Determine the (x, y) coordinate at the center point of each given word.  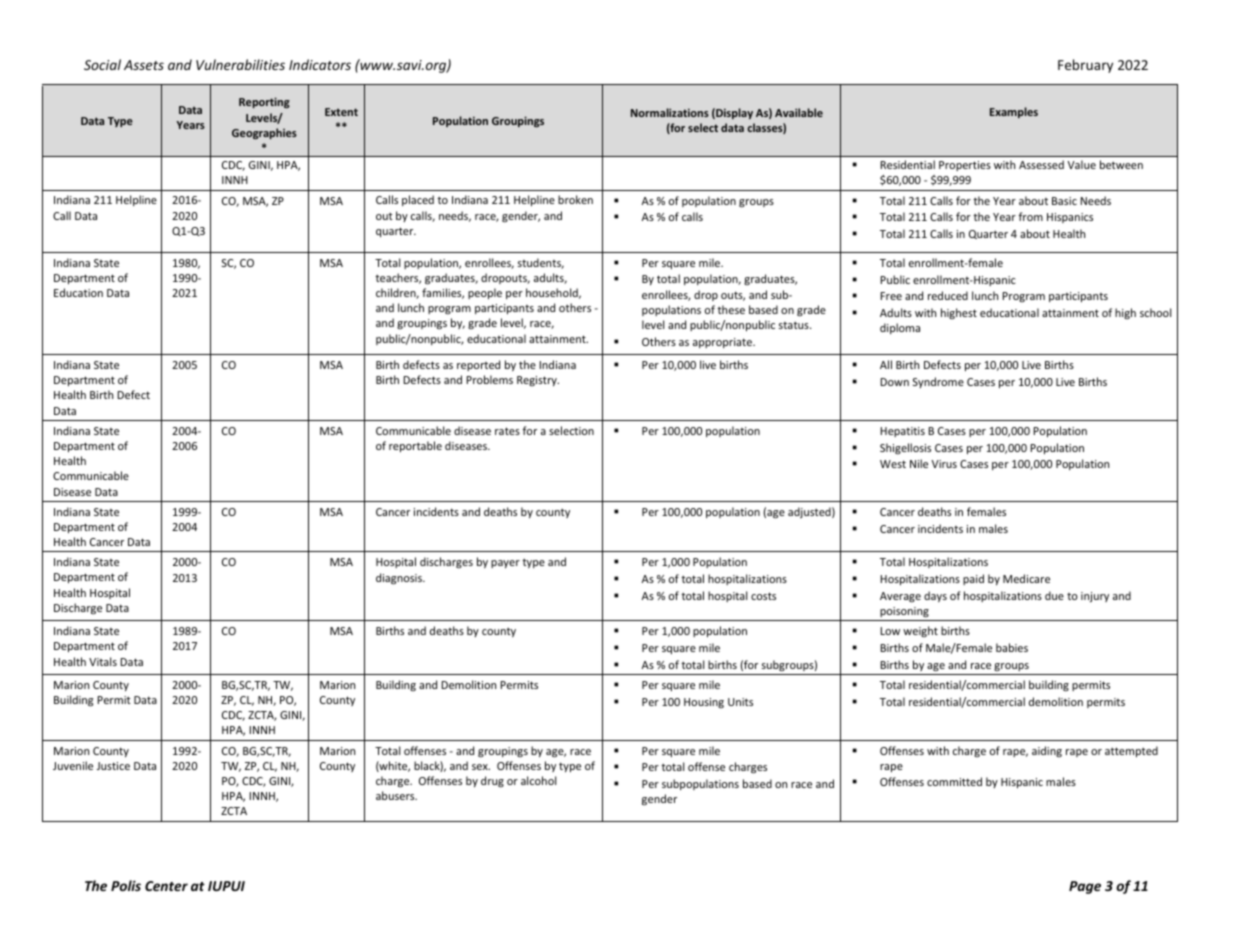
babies (1012, 647)
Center (166, 886)
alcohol (538, 780)
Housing (704, 703)
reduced (948, 295)
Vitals (103, 661)
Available (799, 112)
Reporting (264, 102)
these (731, 309)
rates (507, 431)
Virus (944, 464)
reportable (415, 446)
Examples (1014, 112)
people (485, 293)
